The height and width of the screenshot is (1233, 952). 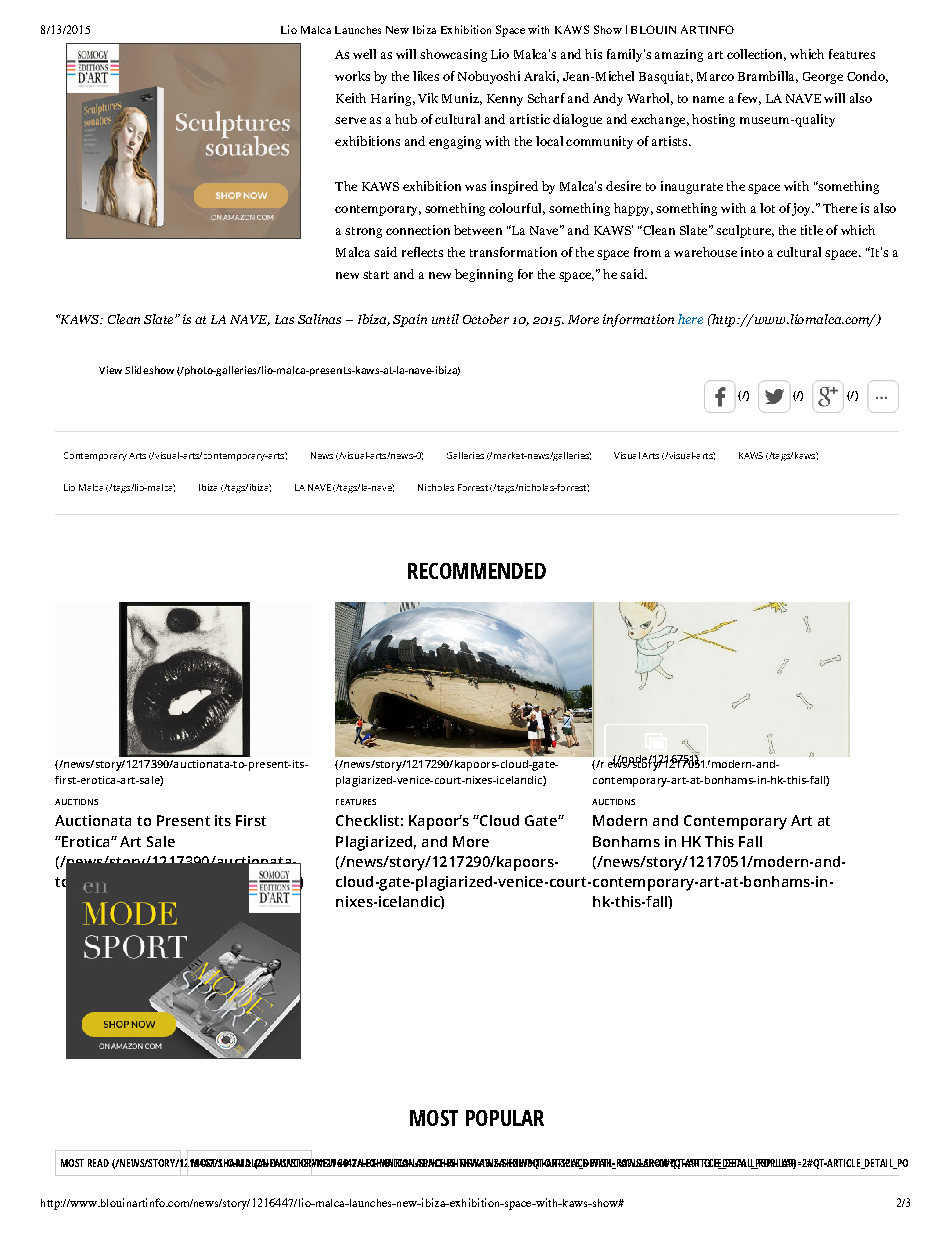 I want to click on Vik, so click(x=428, y=98).
